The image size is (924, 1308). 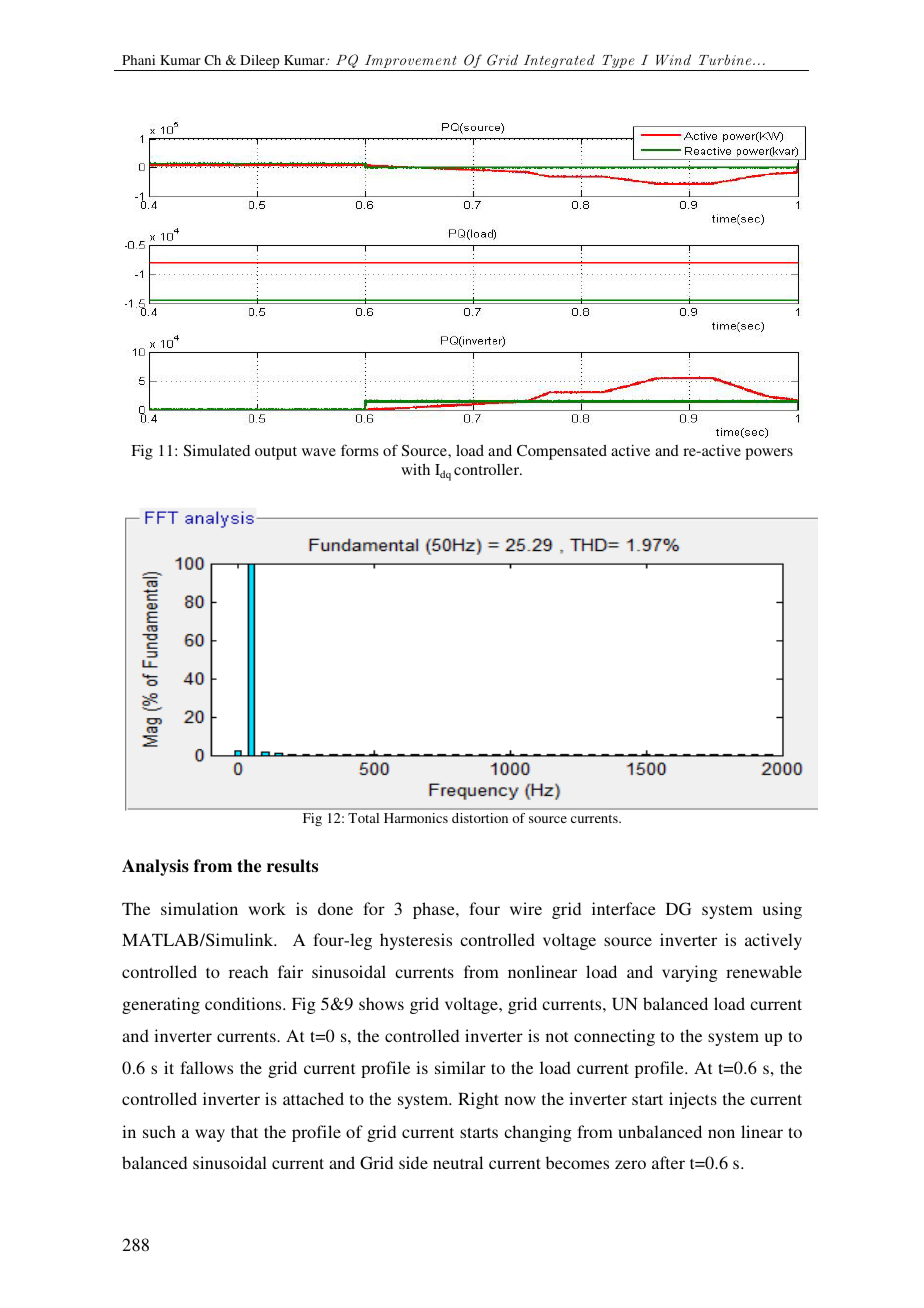 I want to click on way, so click(x=210, y=1135).
